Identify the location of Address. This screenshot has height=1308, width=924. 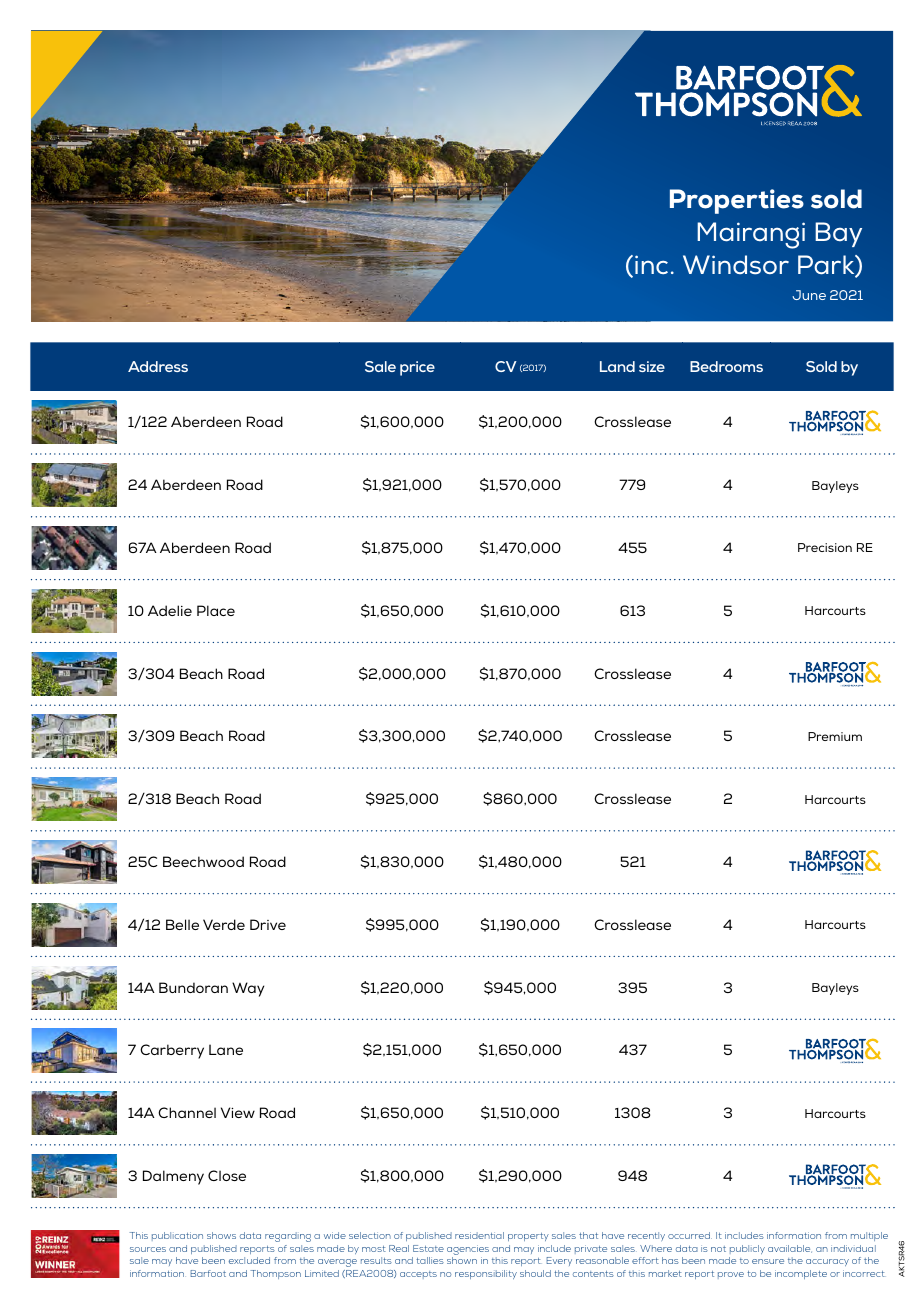
(158, 366).
